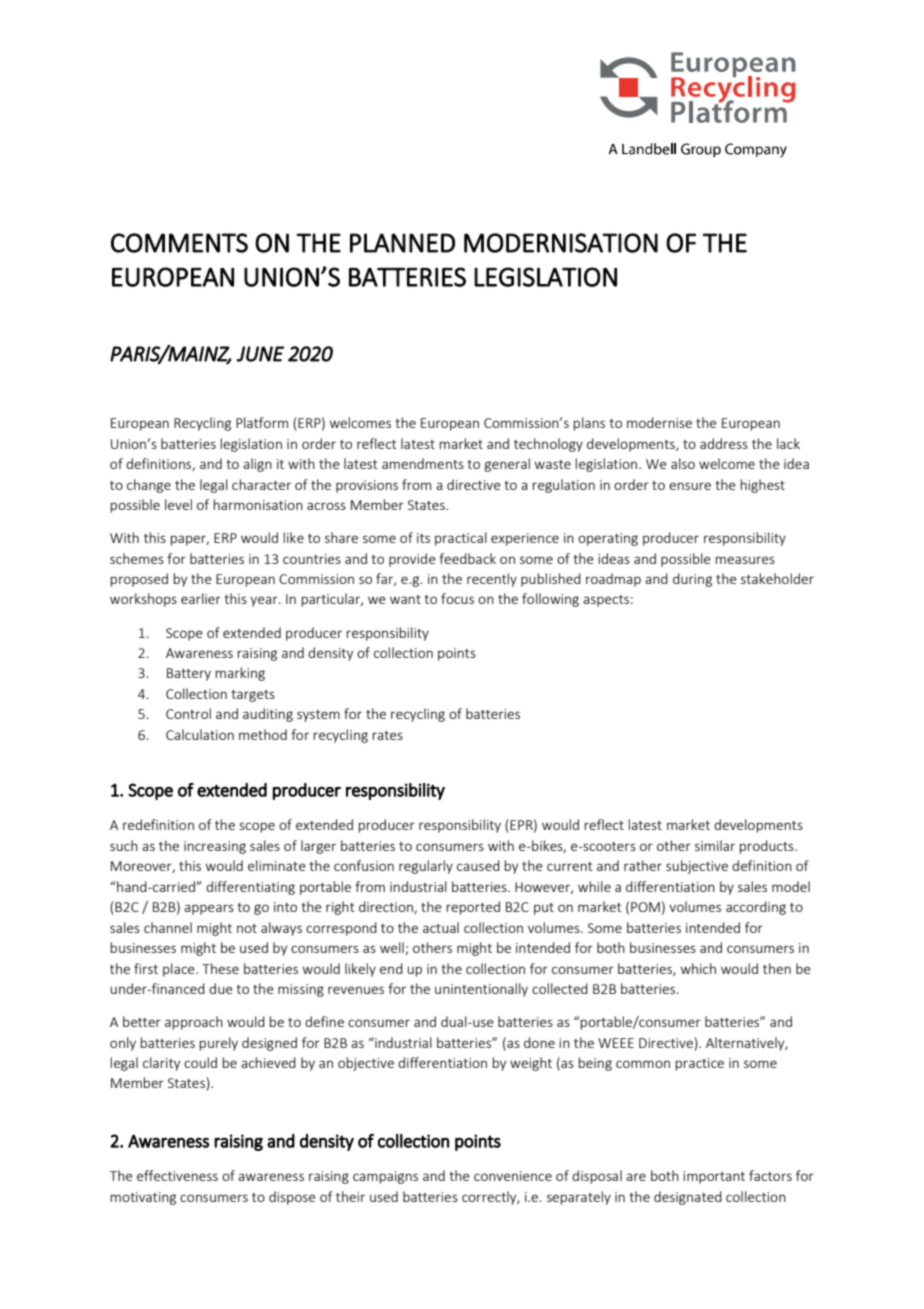 The image size is (924, 1309). Describe the element at coordinates (715, 845) in the screenshot. I see `similar` at that location.
